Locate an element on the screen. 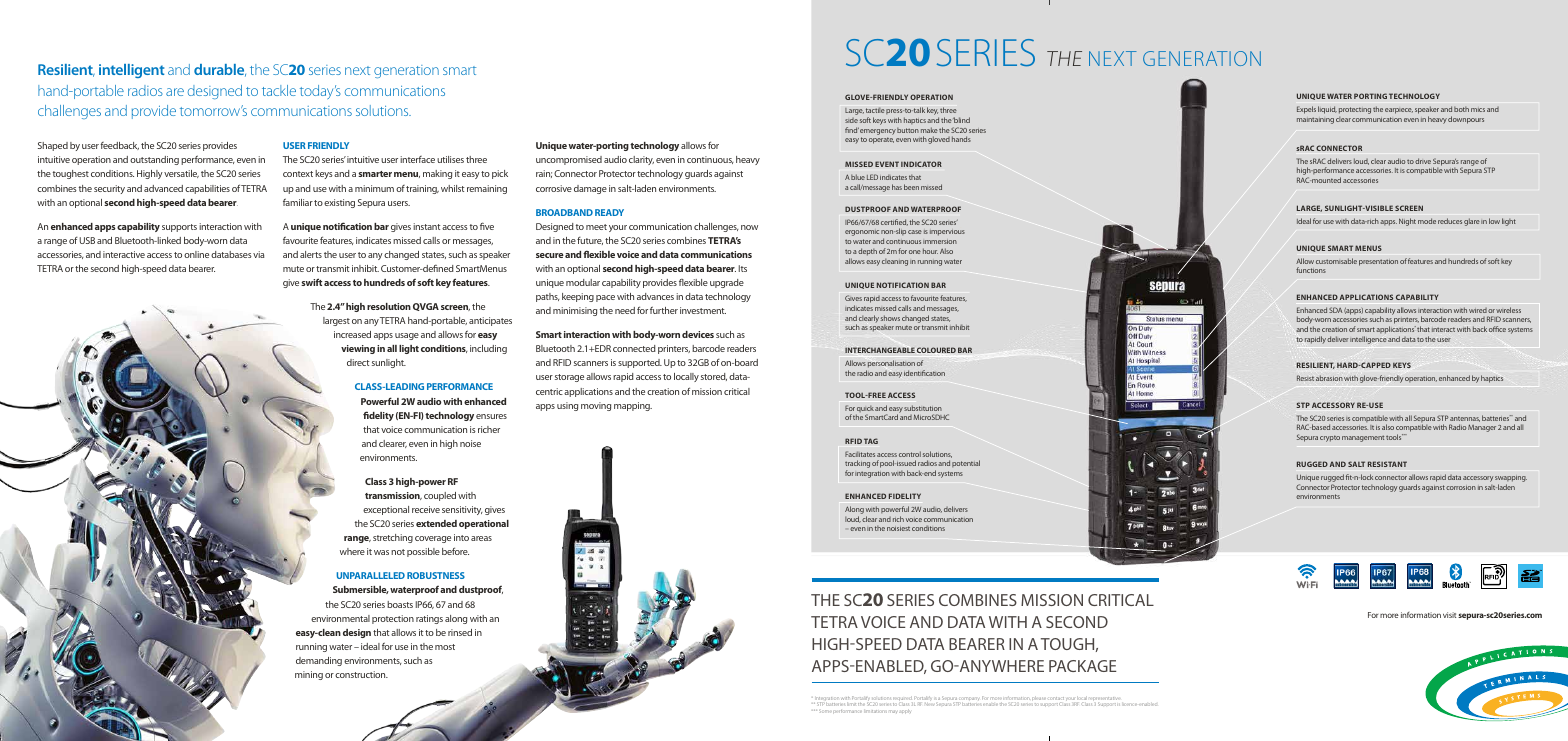  corrosion is located at coordinates (1461, 488).
